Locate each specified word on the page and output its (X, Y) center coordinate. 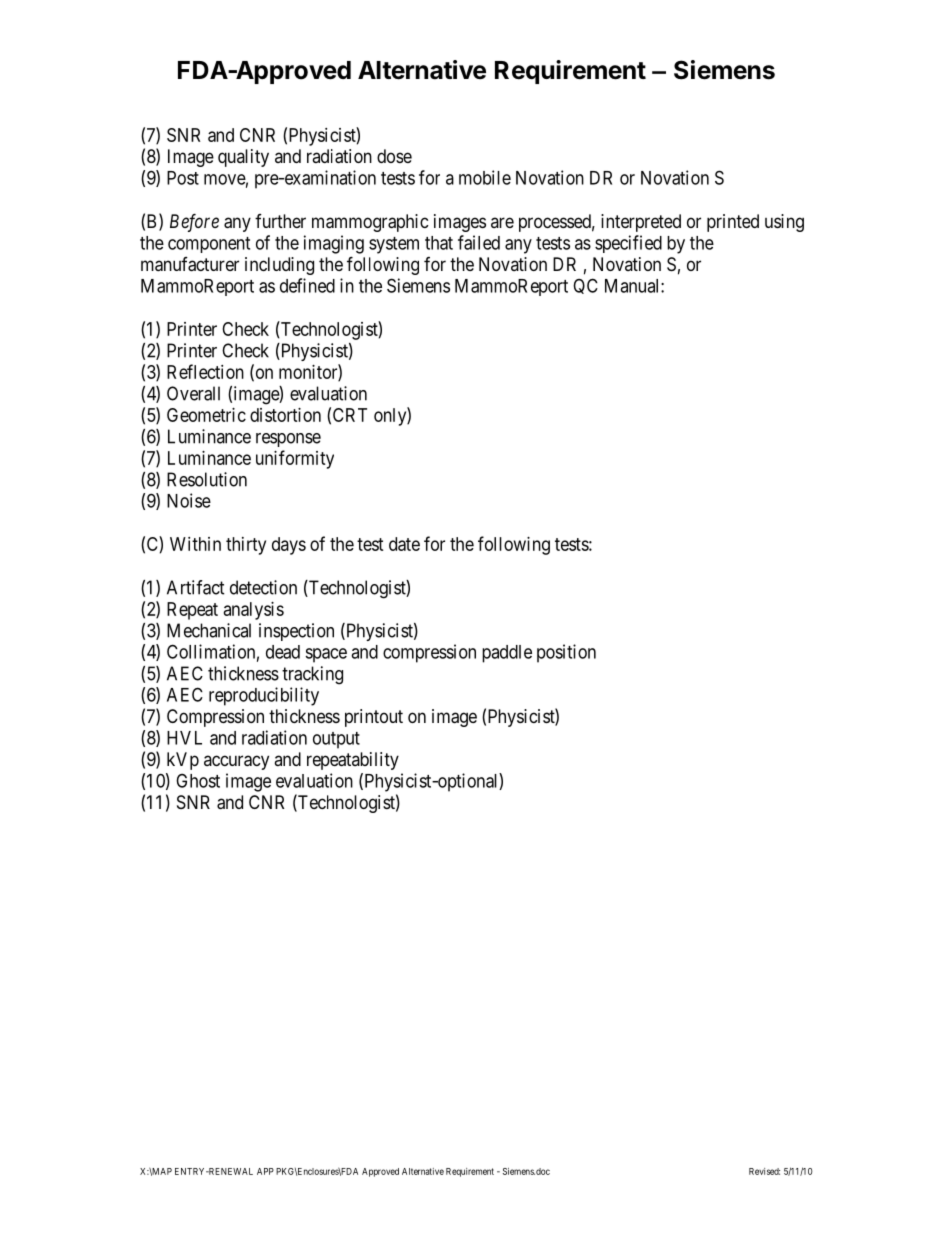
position (566, 653)
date (404, 544)
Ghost (198, 780)
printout (374, 718)
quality (243, 158)
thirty (246, 546)
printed (733, 223)
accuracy (236, 762)
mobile (485, 177)
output (336, 740)
